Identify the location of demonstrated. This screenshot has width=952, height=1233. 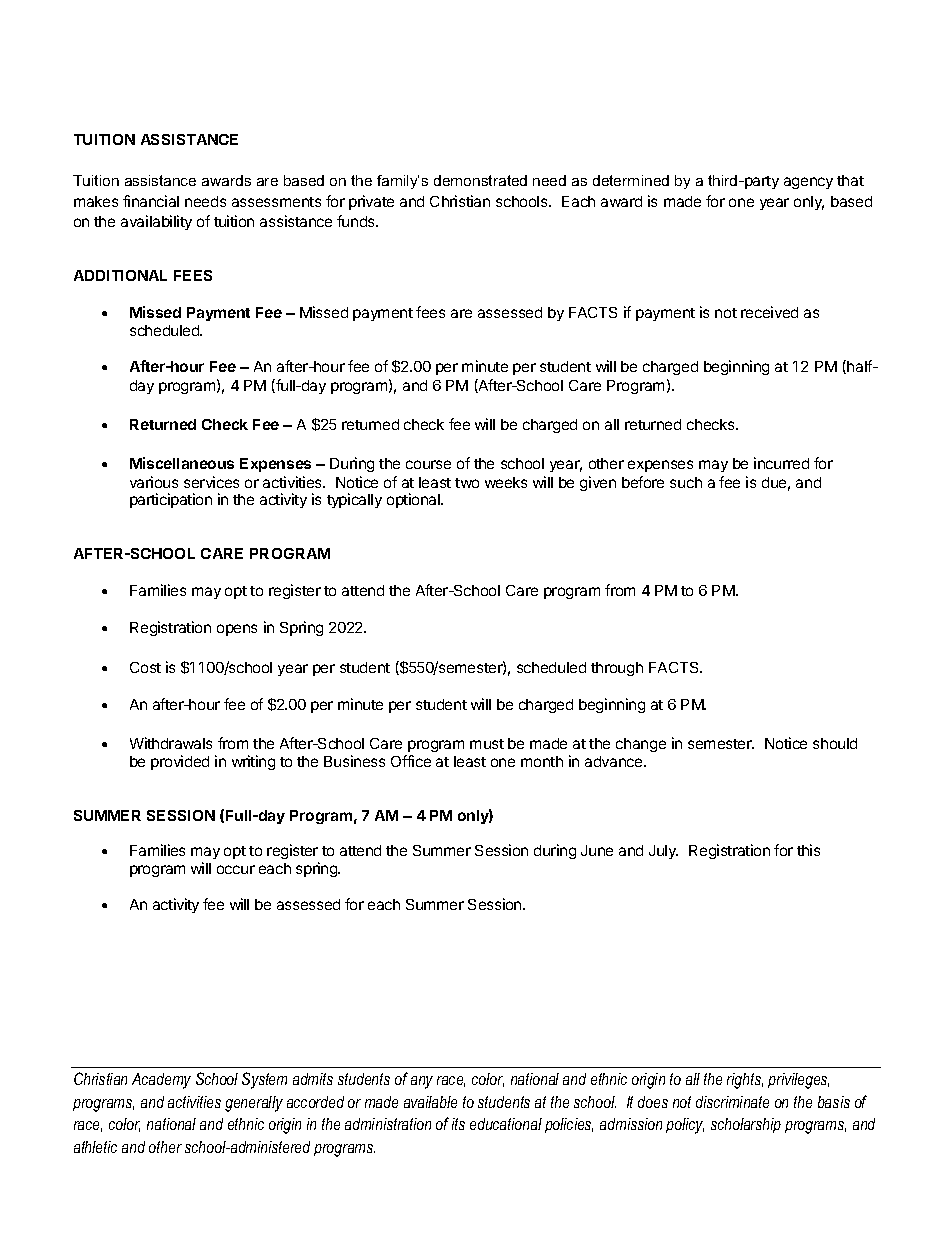
(480, 180).
